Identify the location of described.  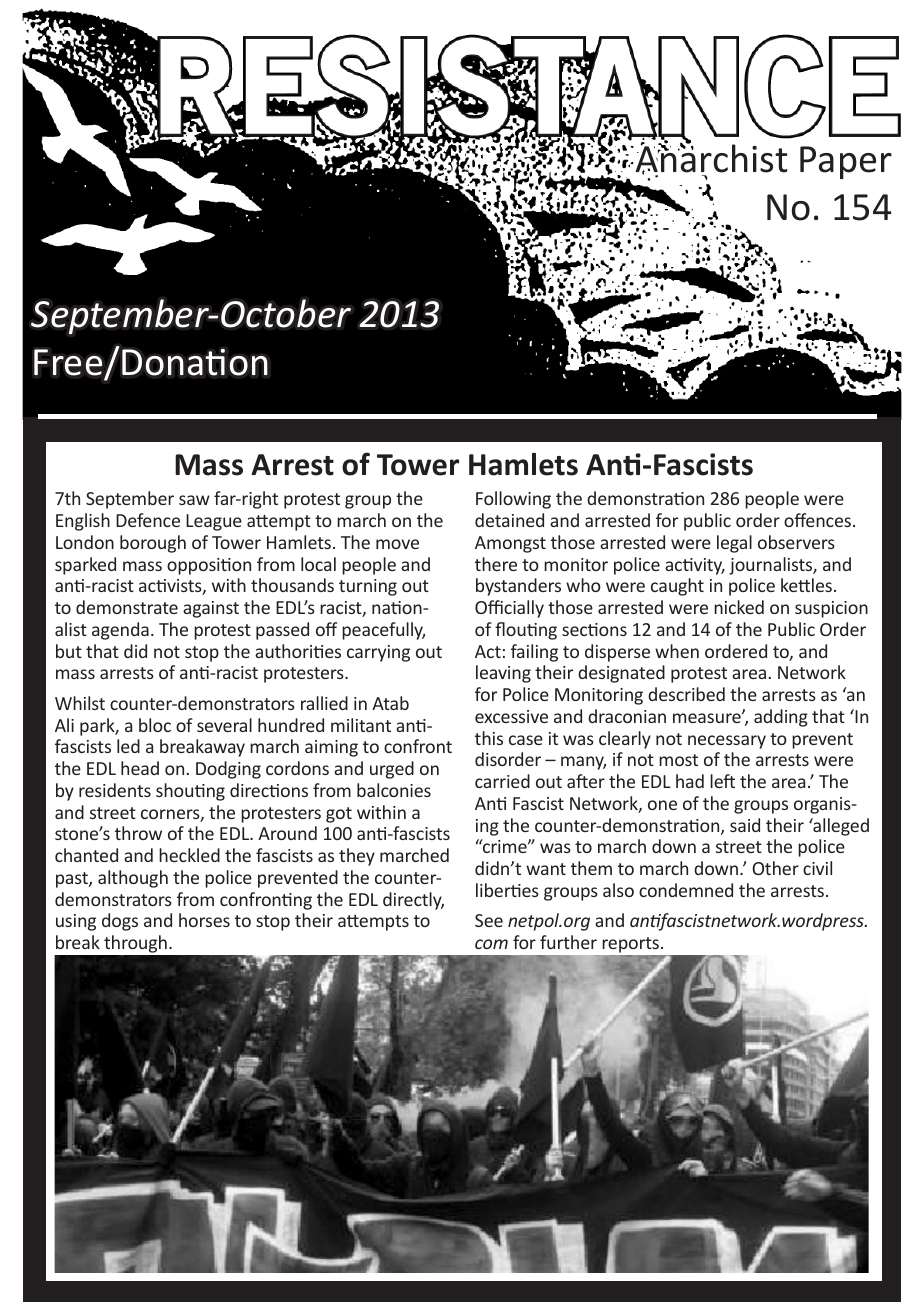
(686, 694).
